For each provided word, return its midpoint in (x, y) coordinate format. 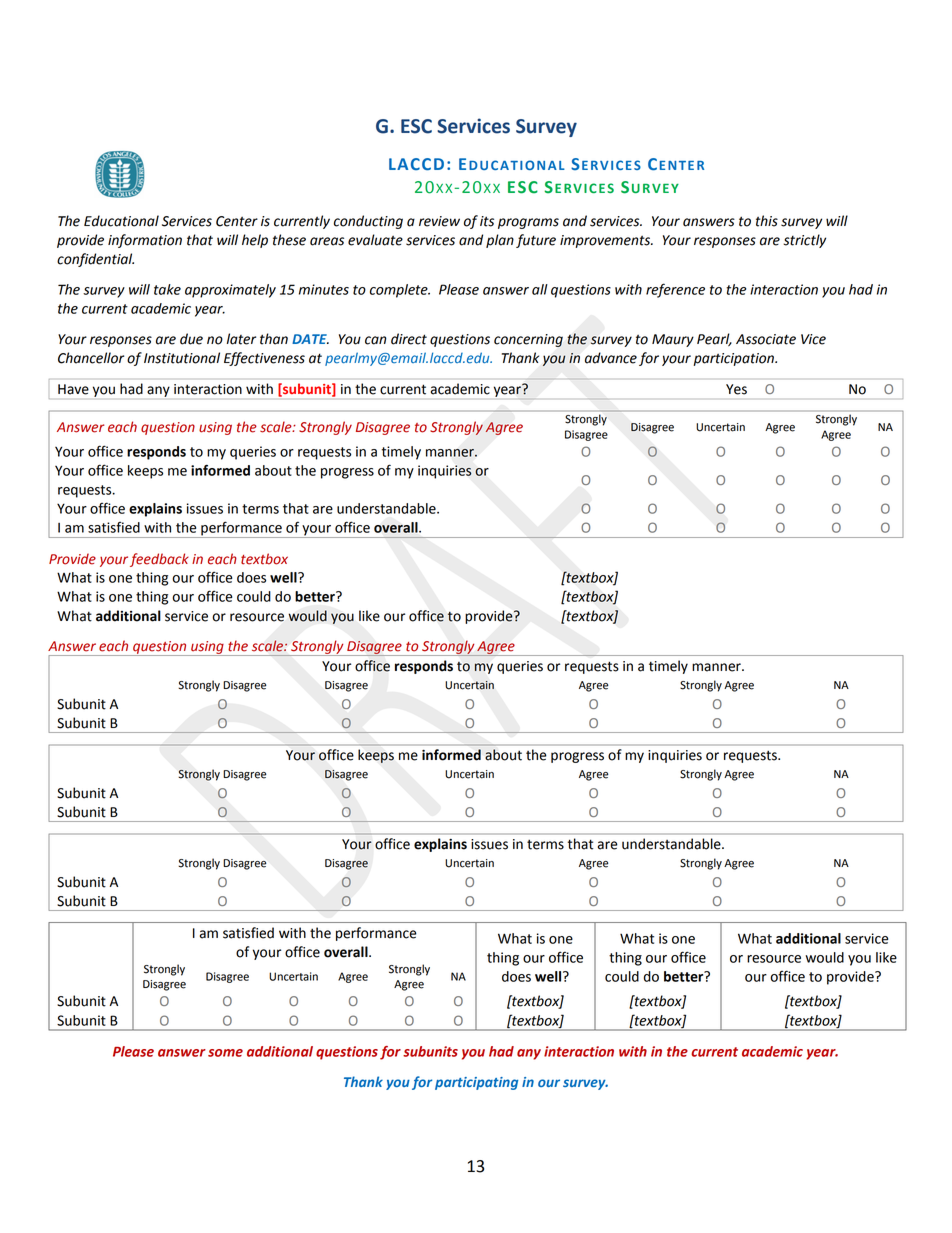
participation (734, 359)
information (145, 241)
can (376, 340)
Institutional (182, 358)
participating (476, 1083)
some (225, 1053)
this (767, 221)
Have (73, 389)
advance (611, 358)
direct (409, 339)
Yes (736, 389)
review (439, 221)
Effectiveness (264, 359)
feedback (159, 560)
